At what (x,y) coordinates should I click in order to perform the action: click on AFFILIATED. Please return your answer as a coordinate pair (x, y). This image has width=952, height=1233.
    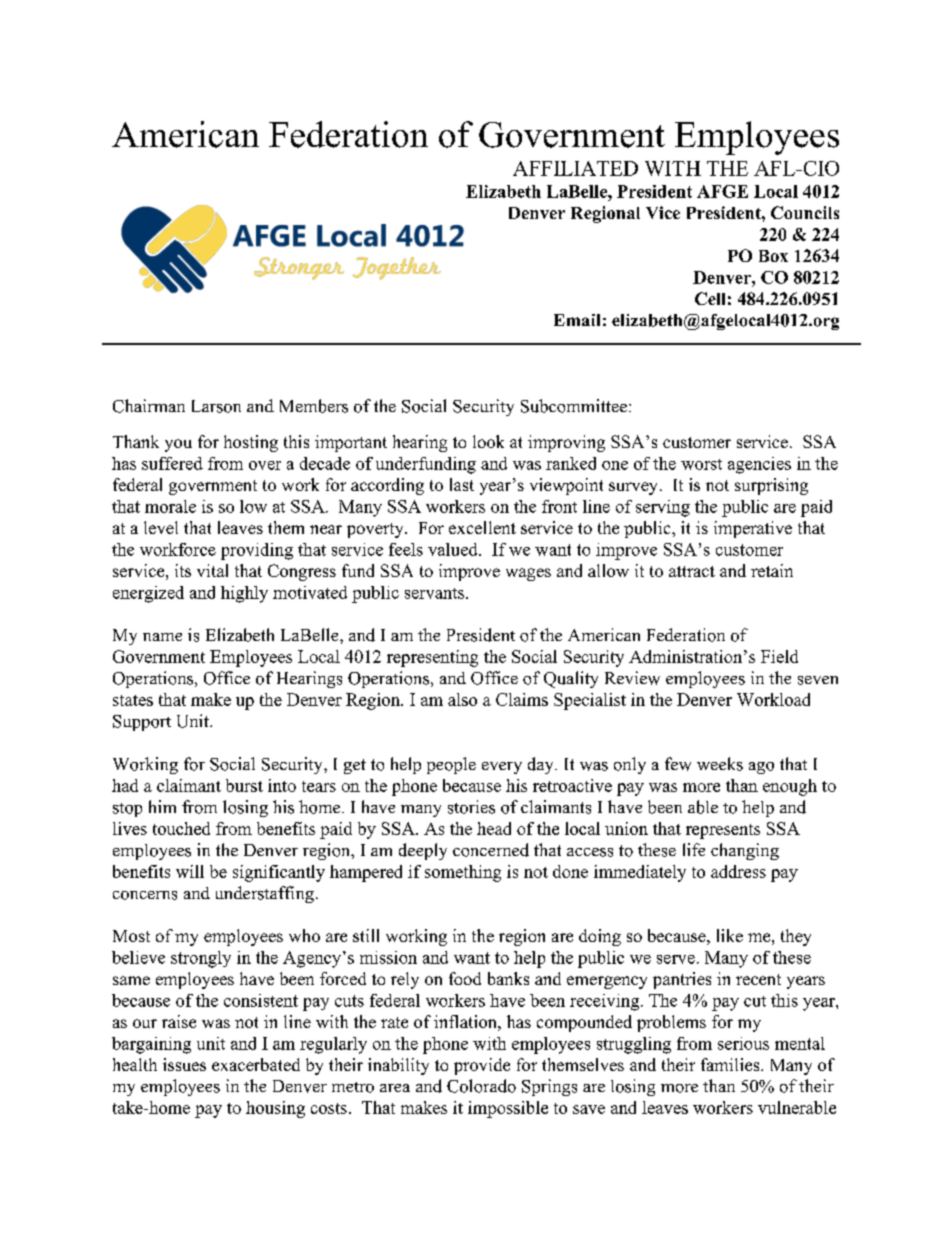
    Looking at the image, I should click on (575, 168).
